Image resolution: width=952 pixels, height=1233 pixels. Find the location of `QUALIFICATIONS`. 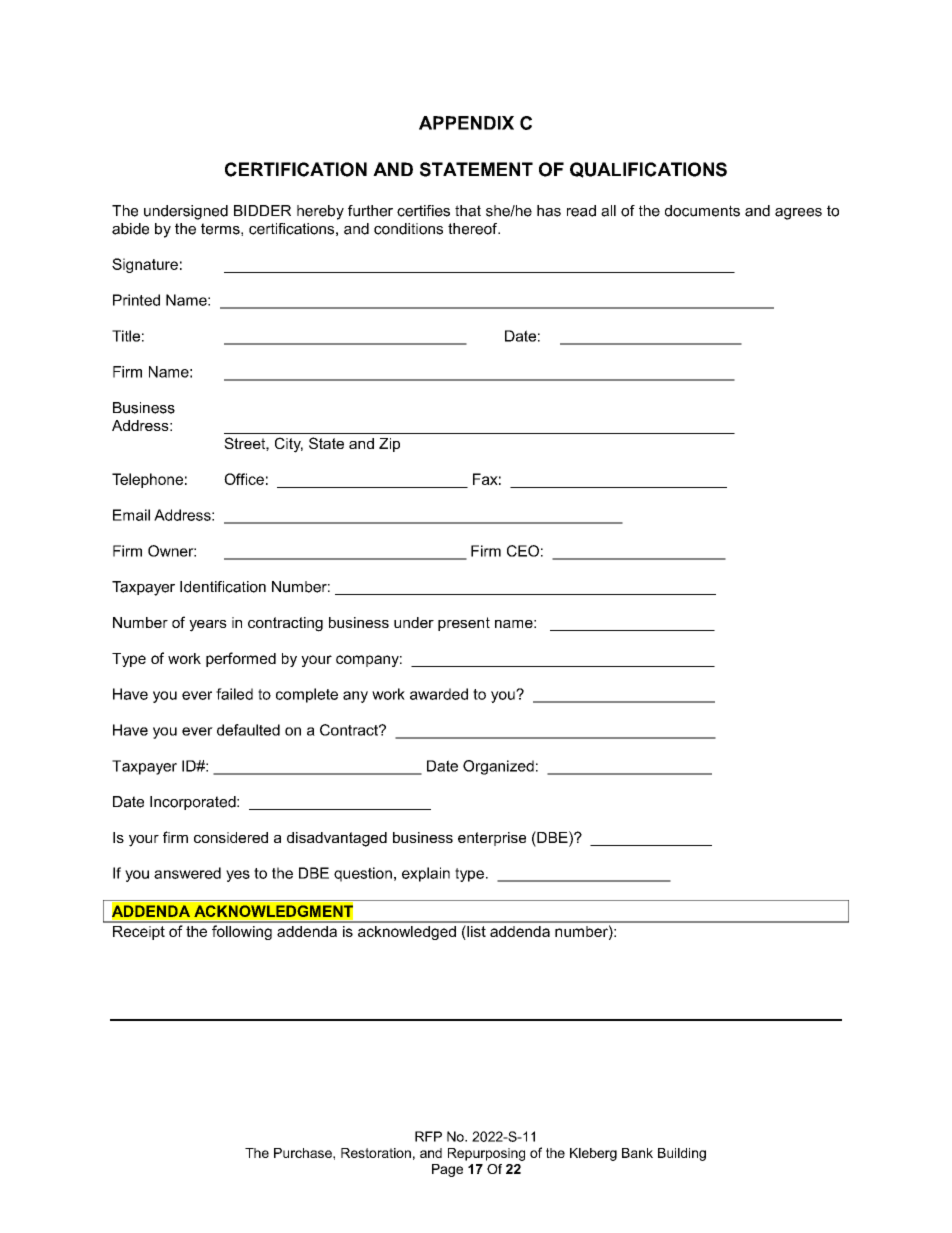

QUALIFICATIONS is located at coordinates (648, 170).
